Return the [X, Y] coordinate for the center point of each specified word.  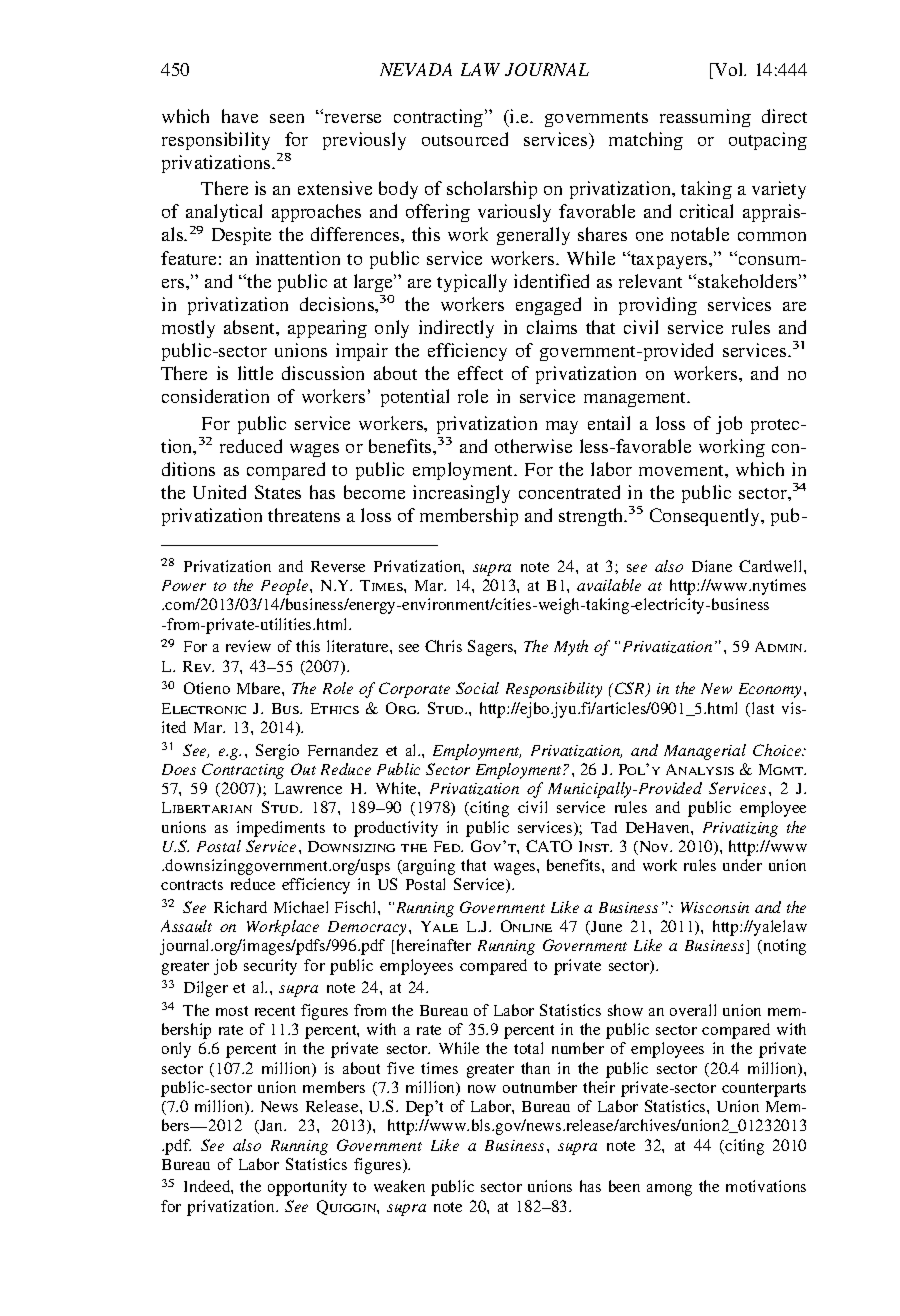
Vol [729, 69]
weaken [399, 1186]
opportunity [307, 1188]
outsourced [465, 139]
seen [287, 118]
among [669, 1190]
